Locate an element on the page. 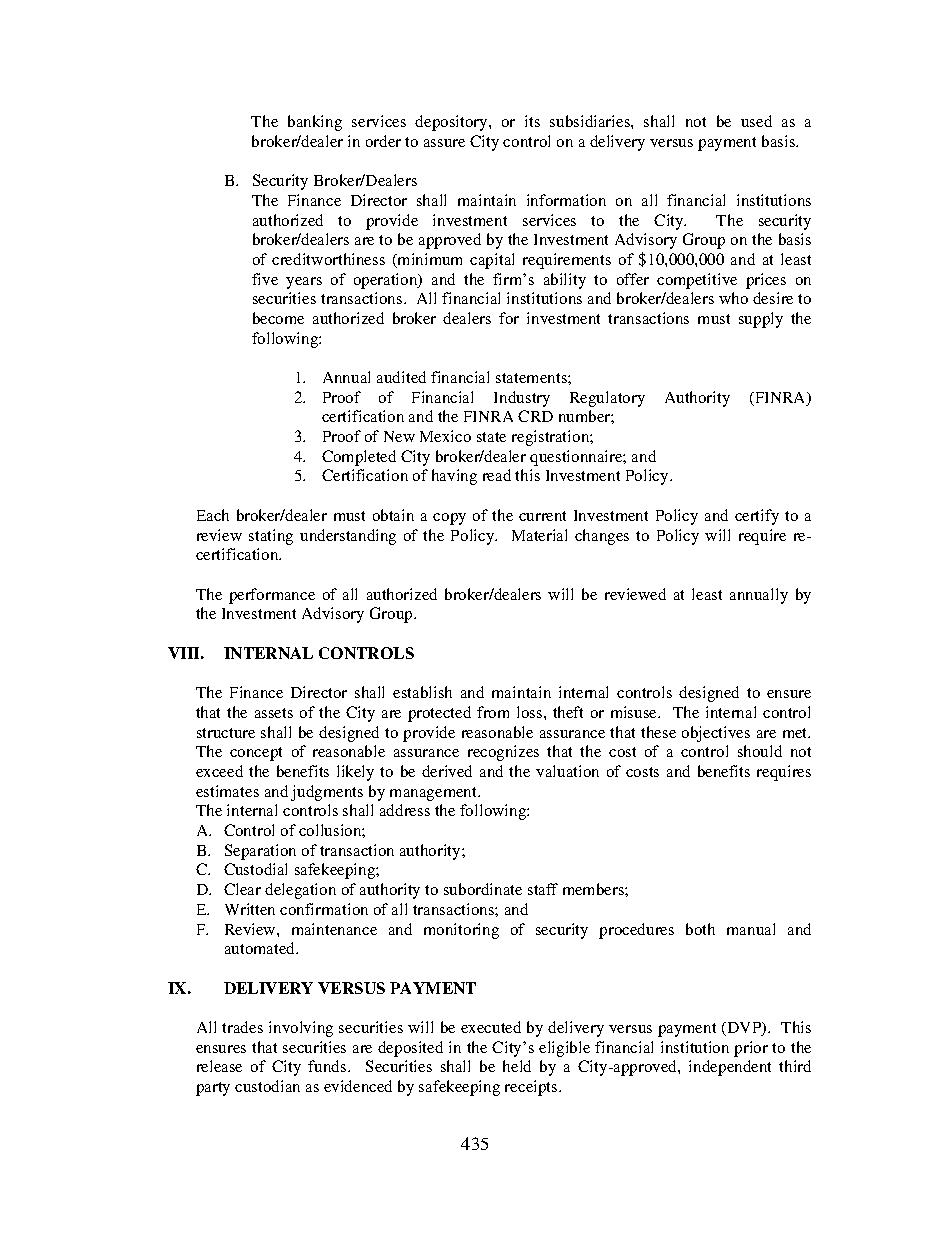 Image resolution: width=952 pixels, height=1233 pixels. assets is located at coordinates (274, 713).
